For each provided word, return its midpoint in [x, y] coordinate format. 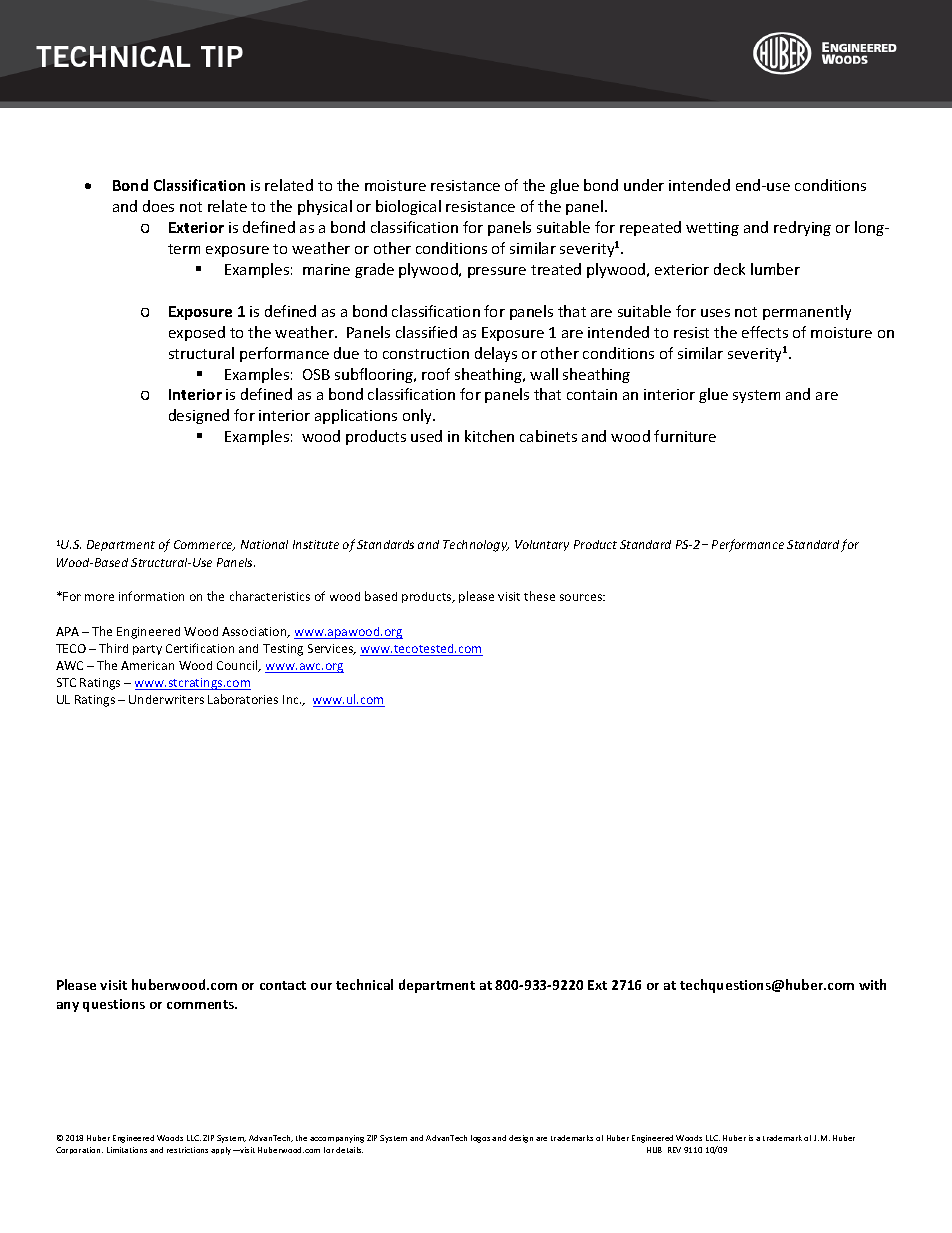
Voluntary [542, 545]
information [151, 596]
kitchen [489, 436]
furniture [685, 436]
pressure [497, 272]
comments [202, 1004]
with [872, 984]
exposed [197, 333]
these [539, 596]
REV [674, 1150]
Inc [292, 699]
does [158, 206]
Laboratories [243, 699]
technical [364, 984]
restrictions [187, 1150]
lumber [775, 269]
